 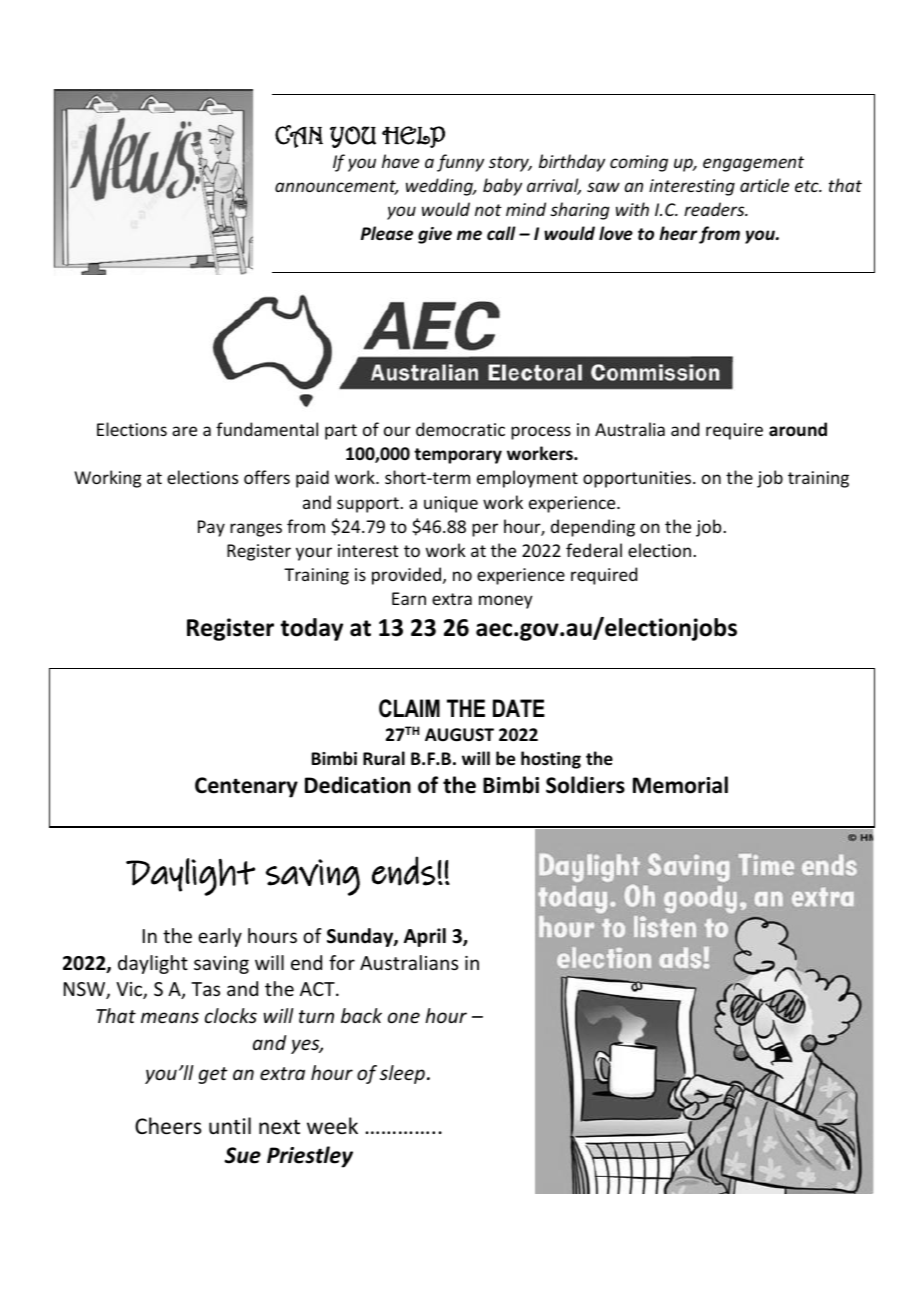 I want to click on story, so click(x=510, y=164).
